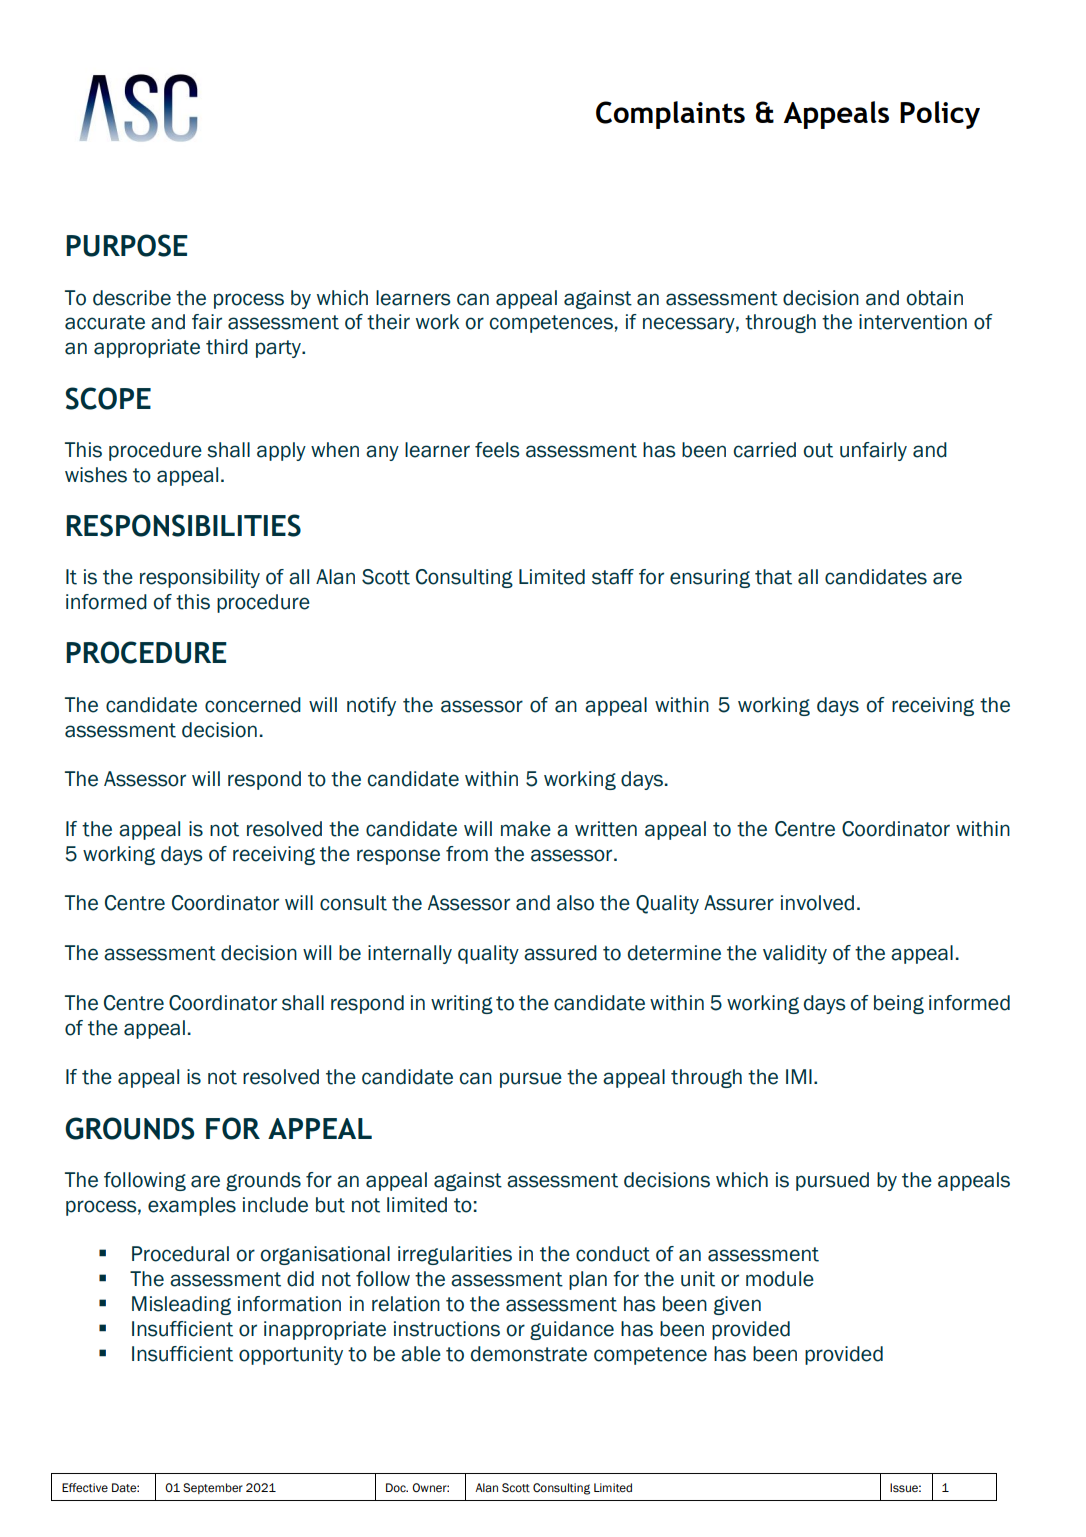 The image size is (1086, 1537). I want to click on PURPOSE, so click(127, 245).
